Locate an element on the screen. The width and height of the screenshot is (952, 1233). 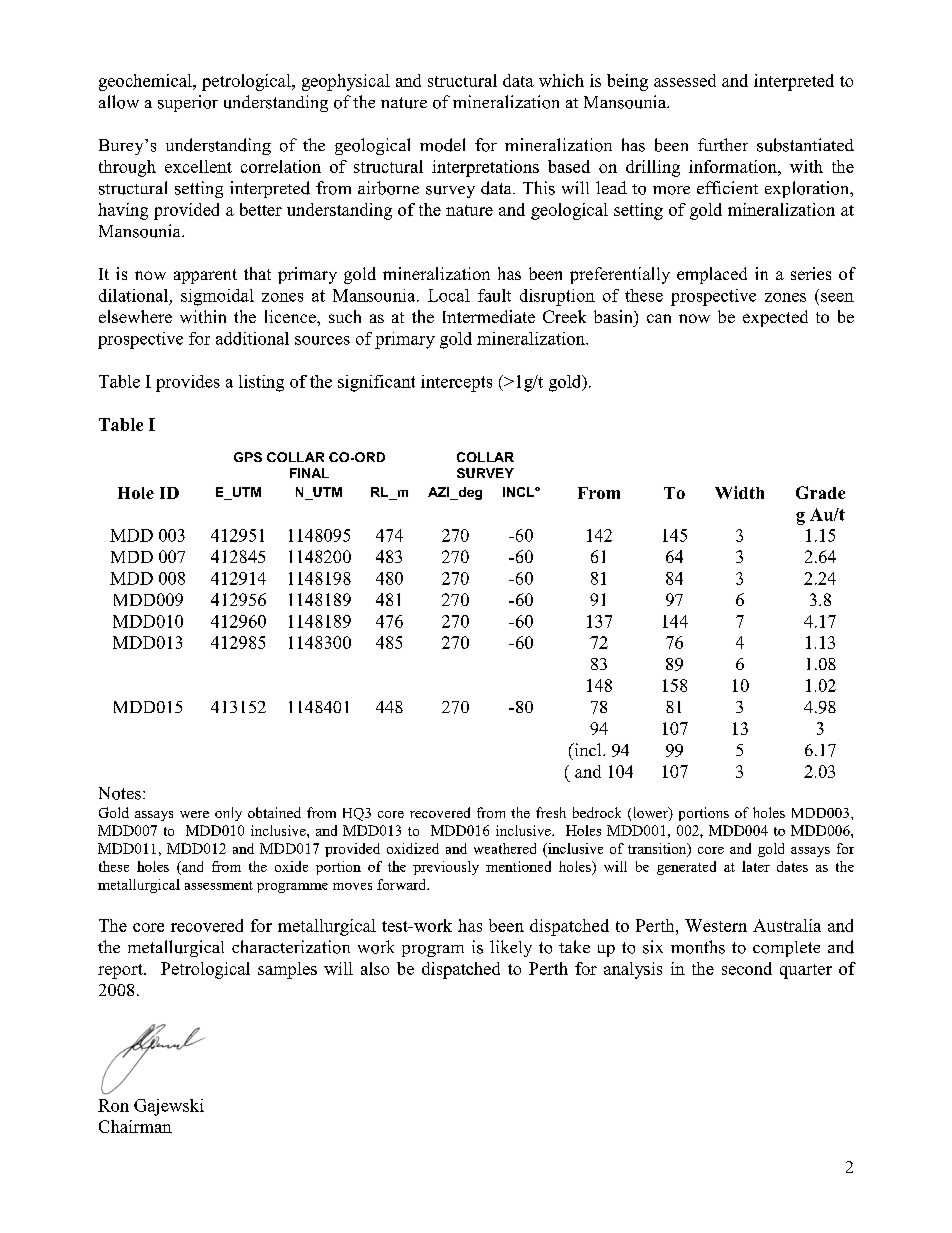
GPS is located at coordinates (248, 457).
